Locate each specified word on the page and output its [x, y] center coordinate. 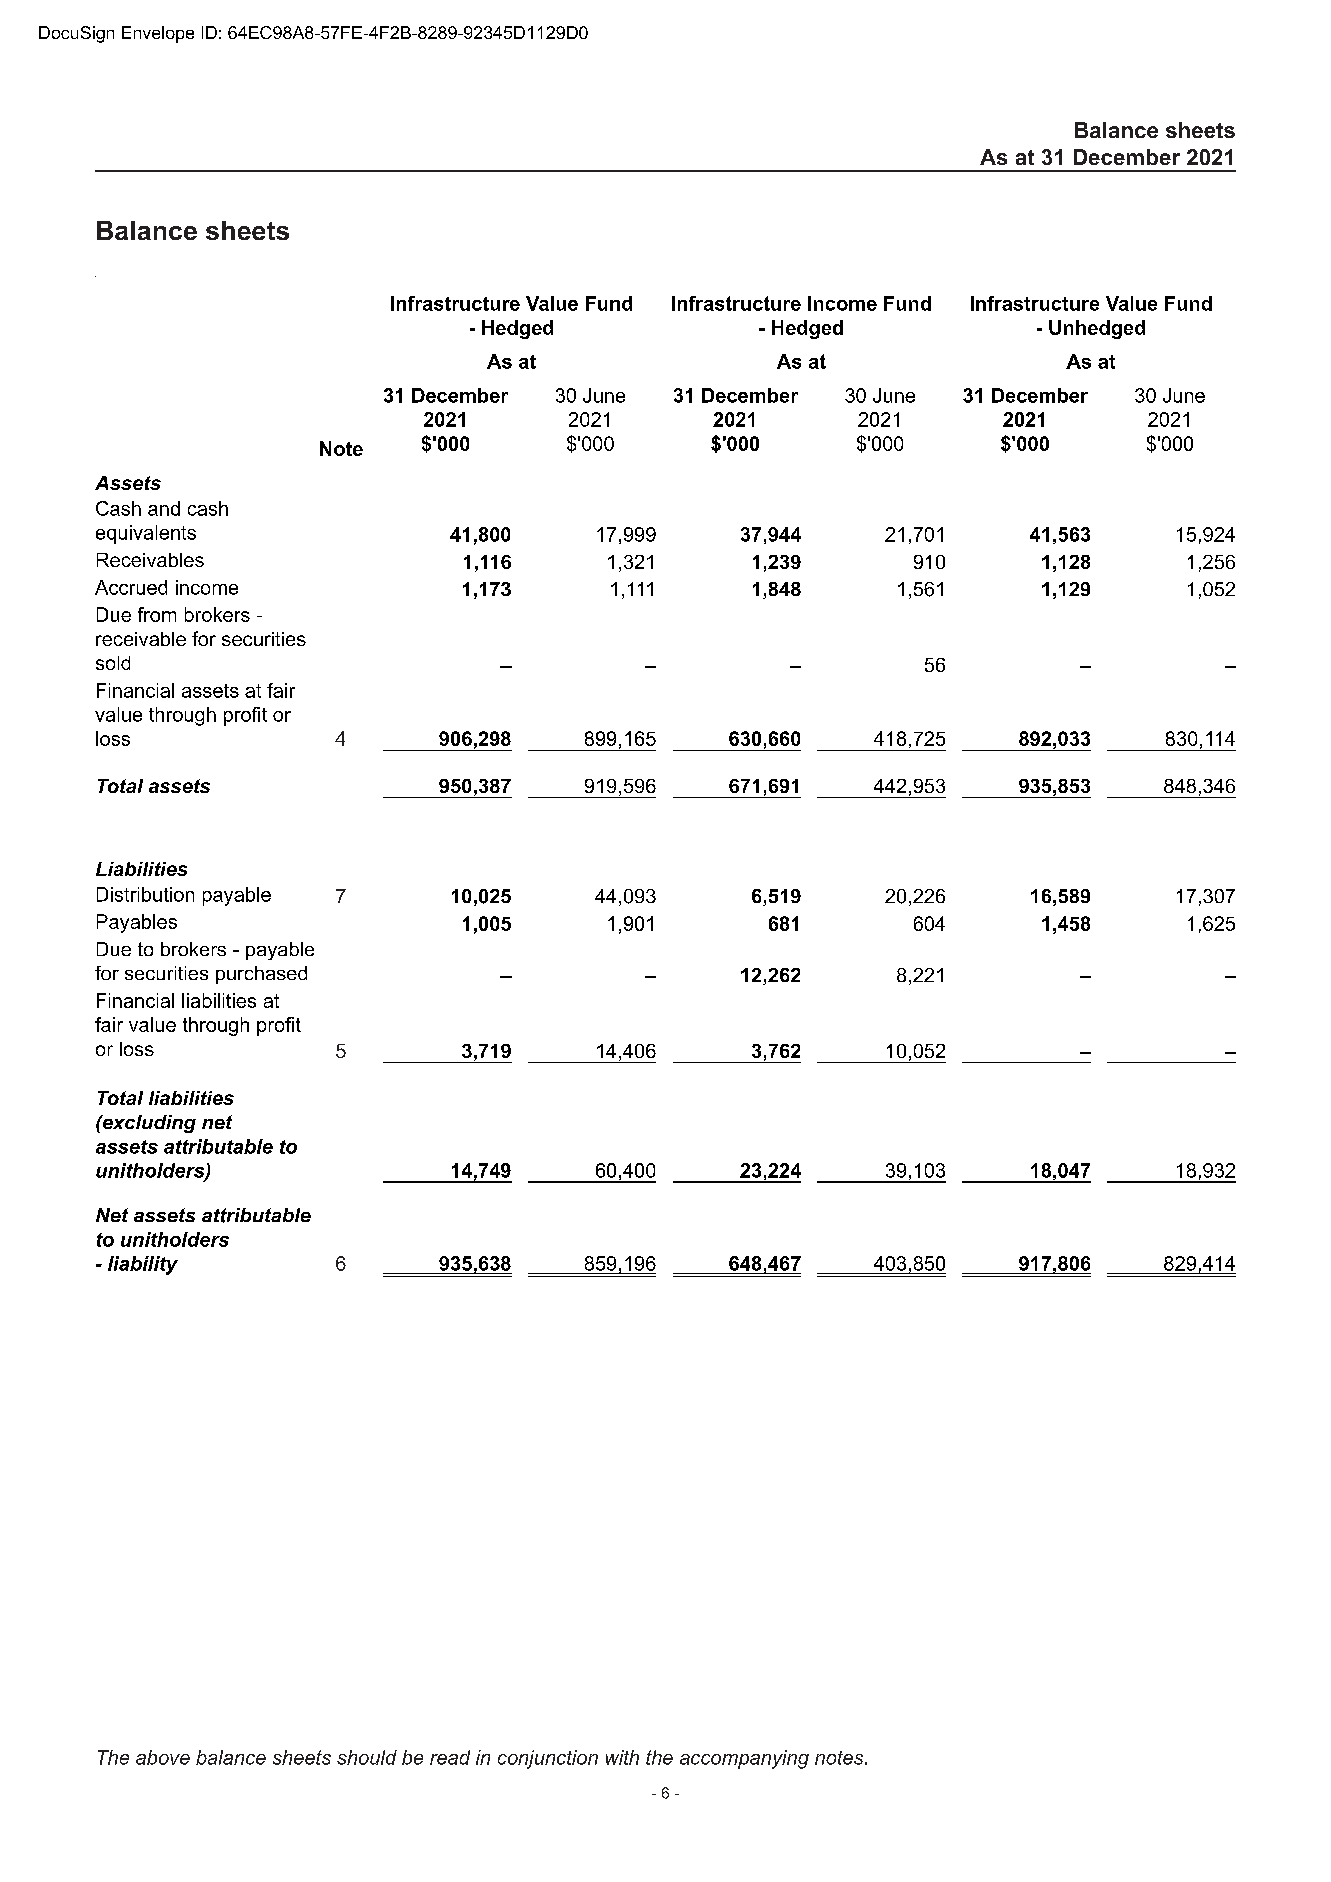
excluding [148, 1124]
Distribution [145, 894]
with [622, 1757]
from [157, 614]
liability [143, 1265]
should [367, 1757]
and [164, 508]
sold [113, 663]
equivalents [146, 534]
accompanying [744, 1759]
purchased [261, 975]
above [163, 1757]
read [450, 1757]
